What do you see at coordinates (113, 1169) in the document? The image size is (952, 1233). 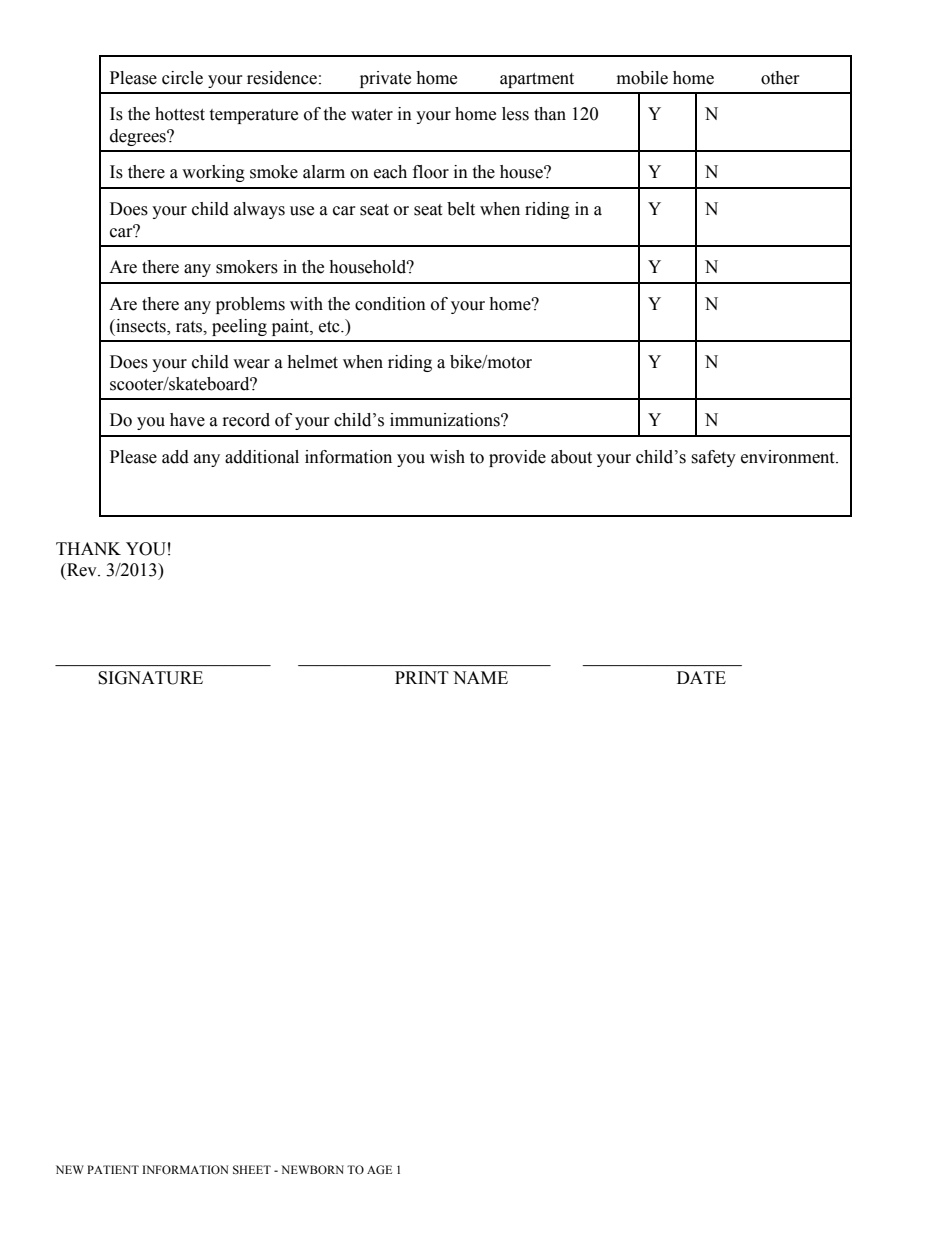 I see `PATIENT` at bounding box center [113, 1169].
